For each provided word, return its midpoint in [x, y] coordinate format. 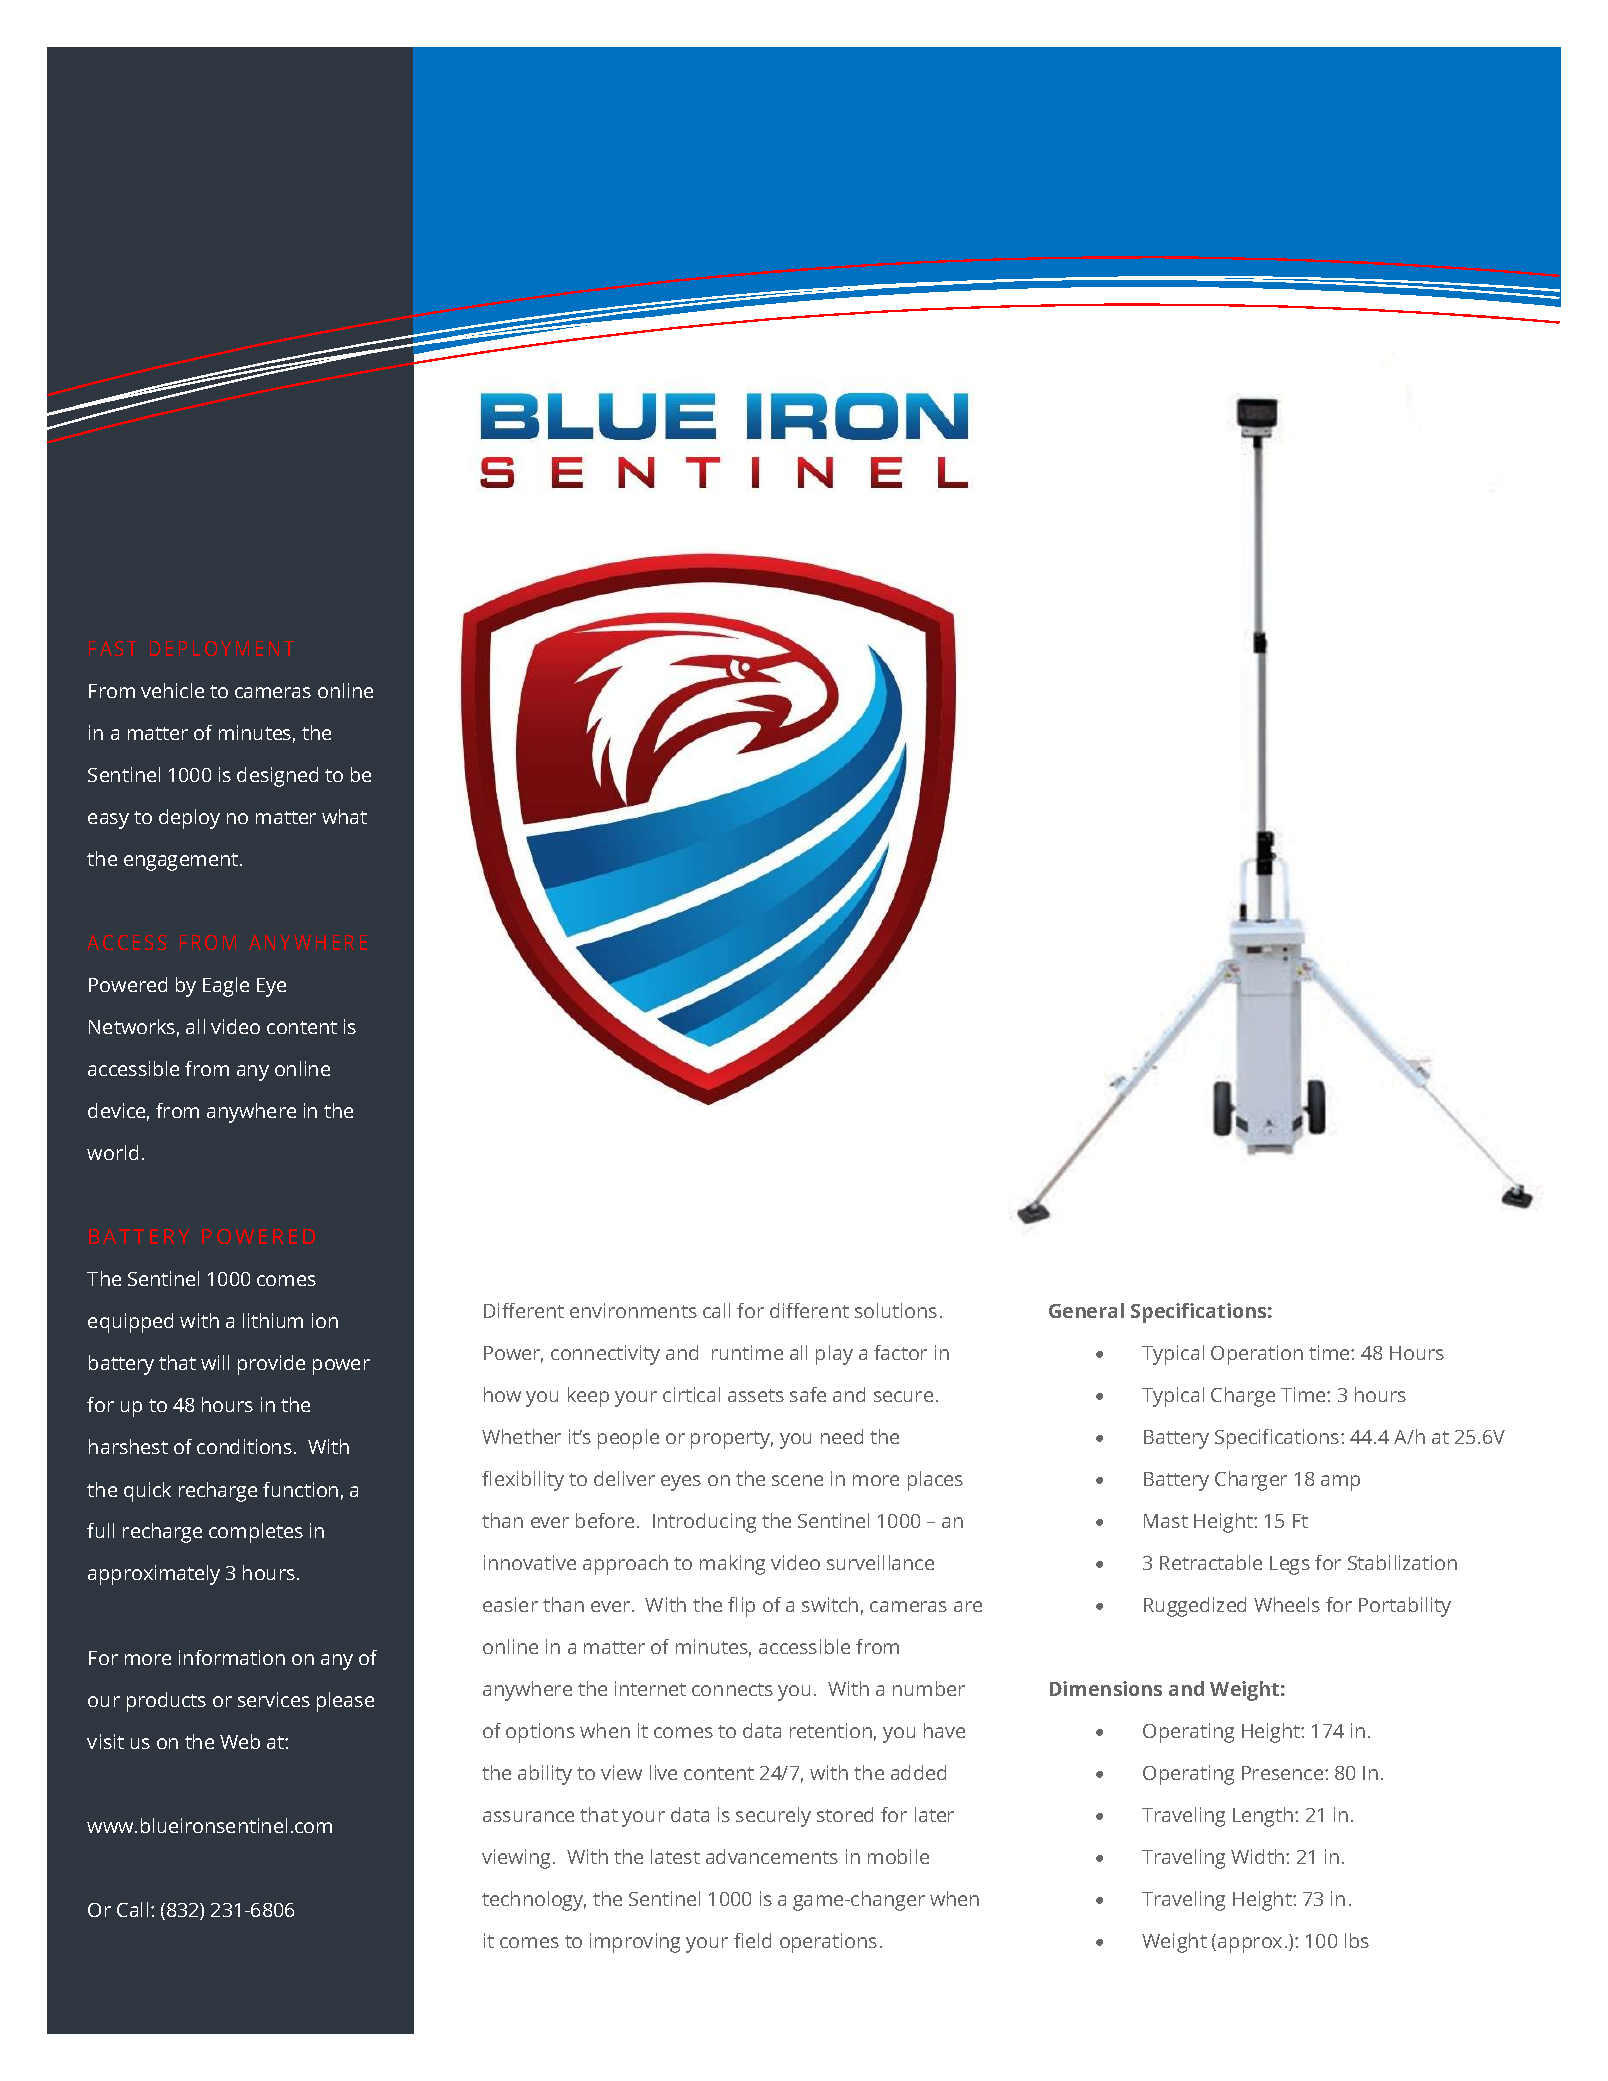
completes [256, 1533]
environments [633, 1310]
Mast [1166, 1521]
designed [277, 777]
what [344, 816]
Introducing [704, 1523]
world [112, 1152]
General [1086, 1310]
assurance [528, 1816]
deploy [189, 819]
